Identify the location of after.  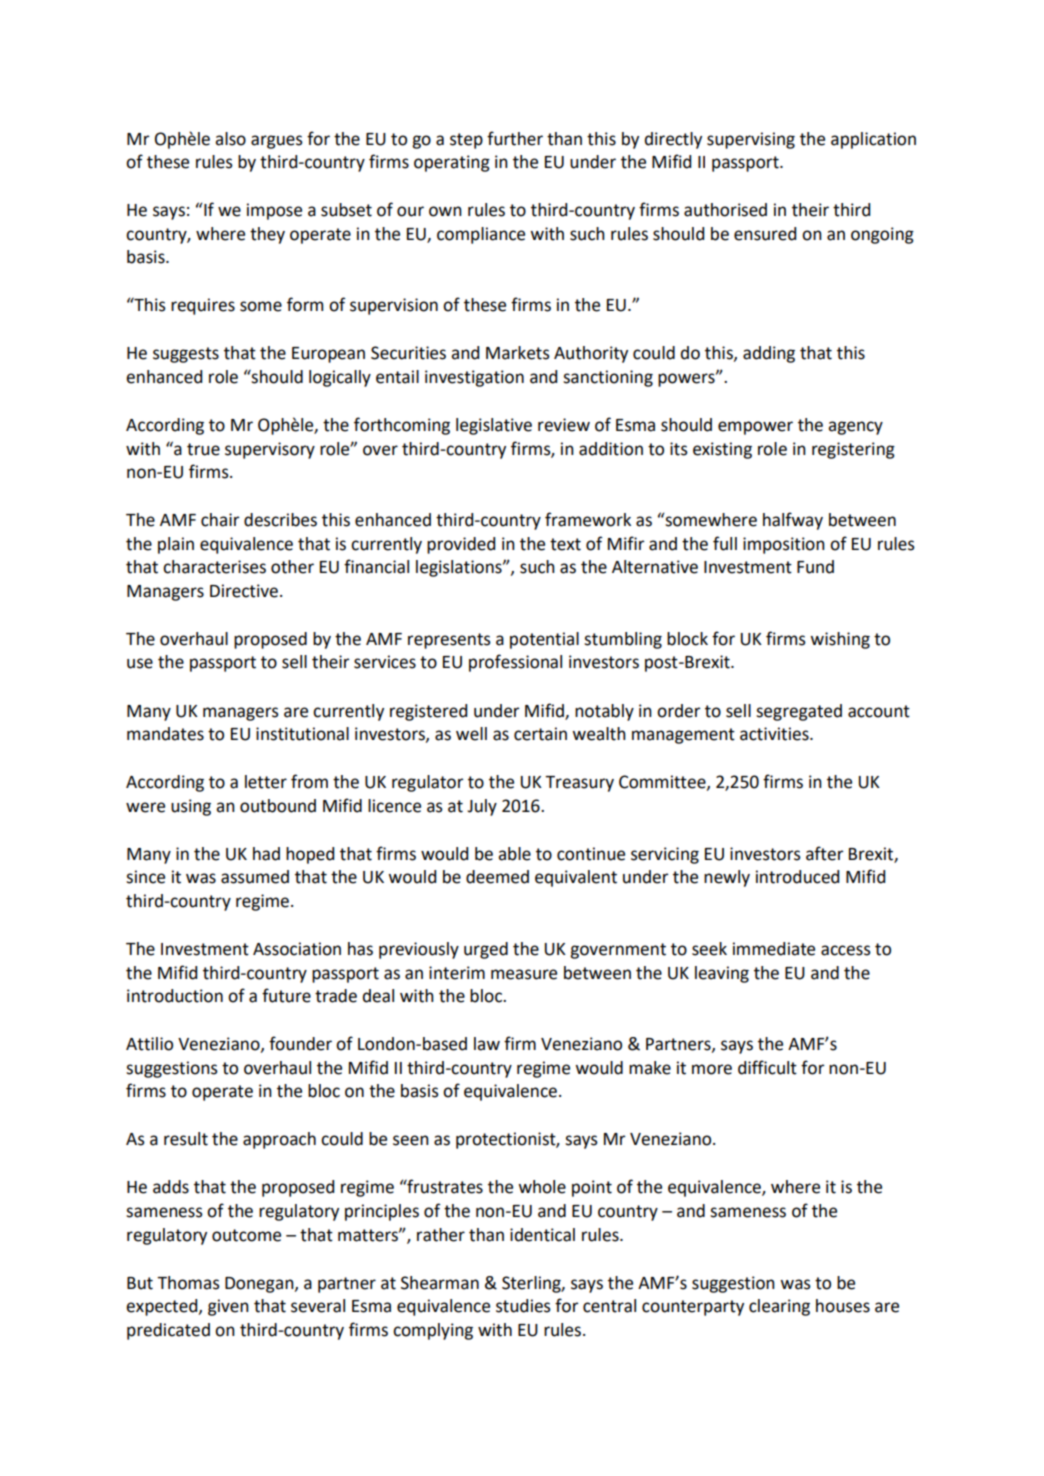
(825, 853).
